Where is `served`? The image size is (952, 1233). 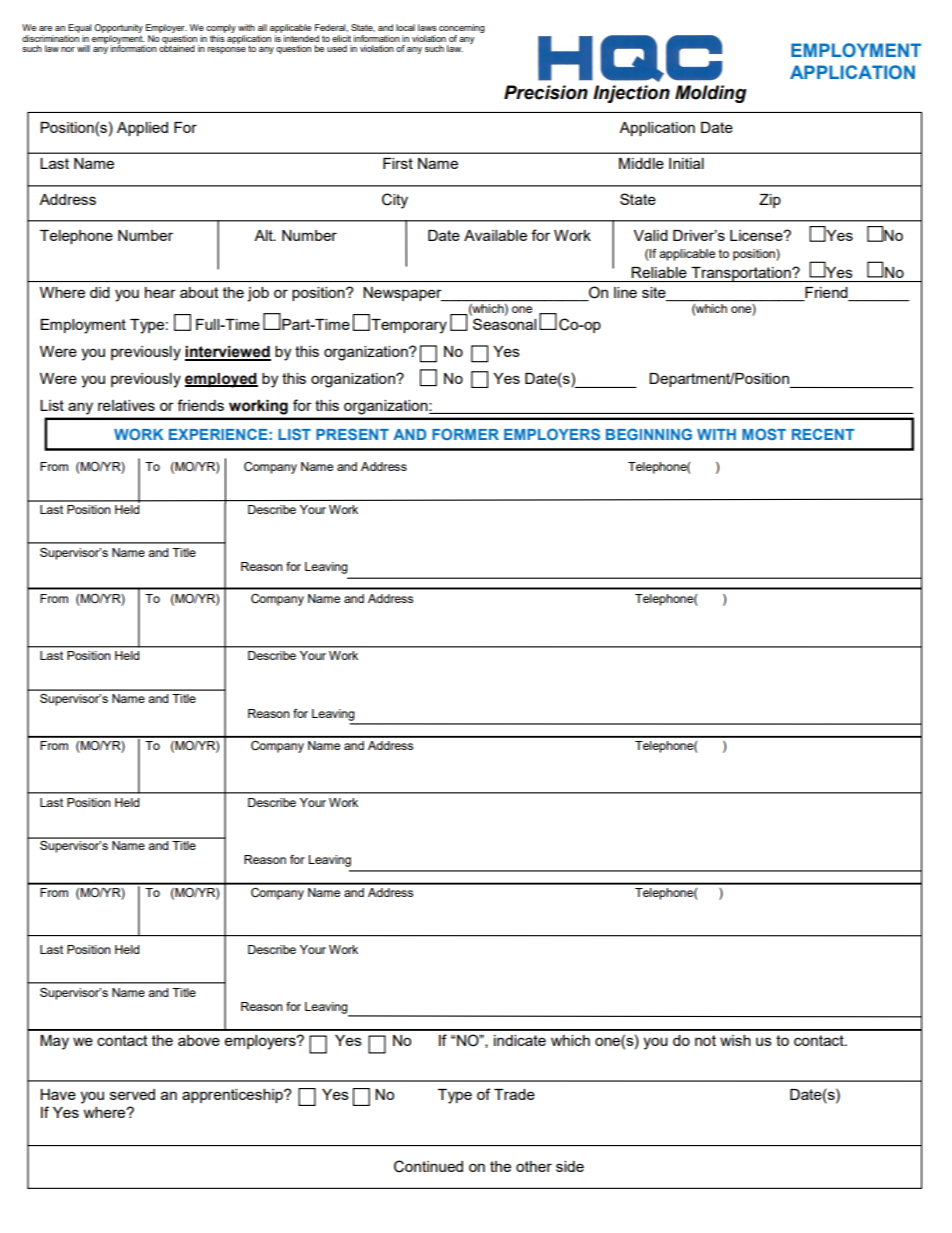
served is located at coordinates (132, 1094).
